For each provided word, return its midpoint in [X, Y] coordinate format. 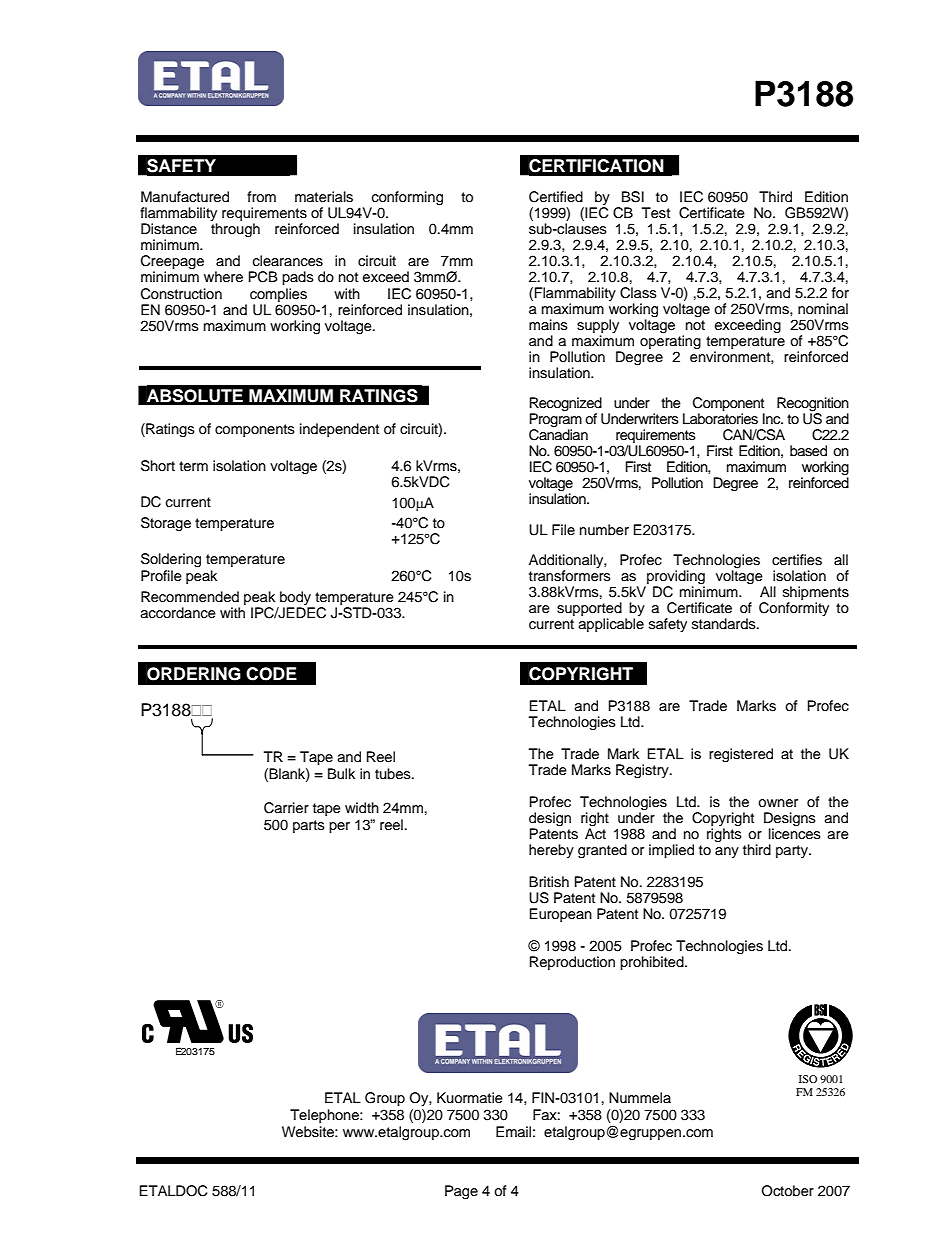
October [788, 1191]
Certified [556, 197]
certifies [797, 560]
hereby [551, 851]
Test [656, 213]
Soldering [171, 560]
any [727, 852]
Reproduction [572, 963]
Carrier [286, 808]
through [235, 230]
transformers [570, 576]
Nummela [640, 1098]
